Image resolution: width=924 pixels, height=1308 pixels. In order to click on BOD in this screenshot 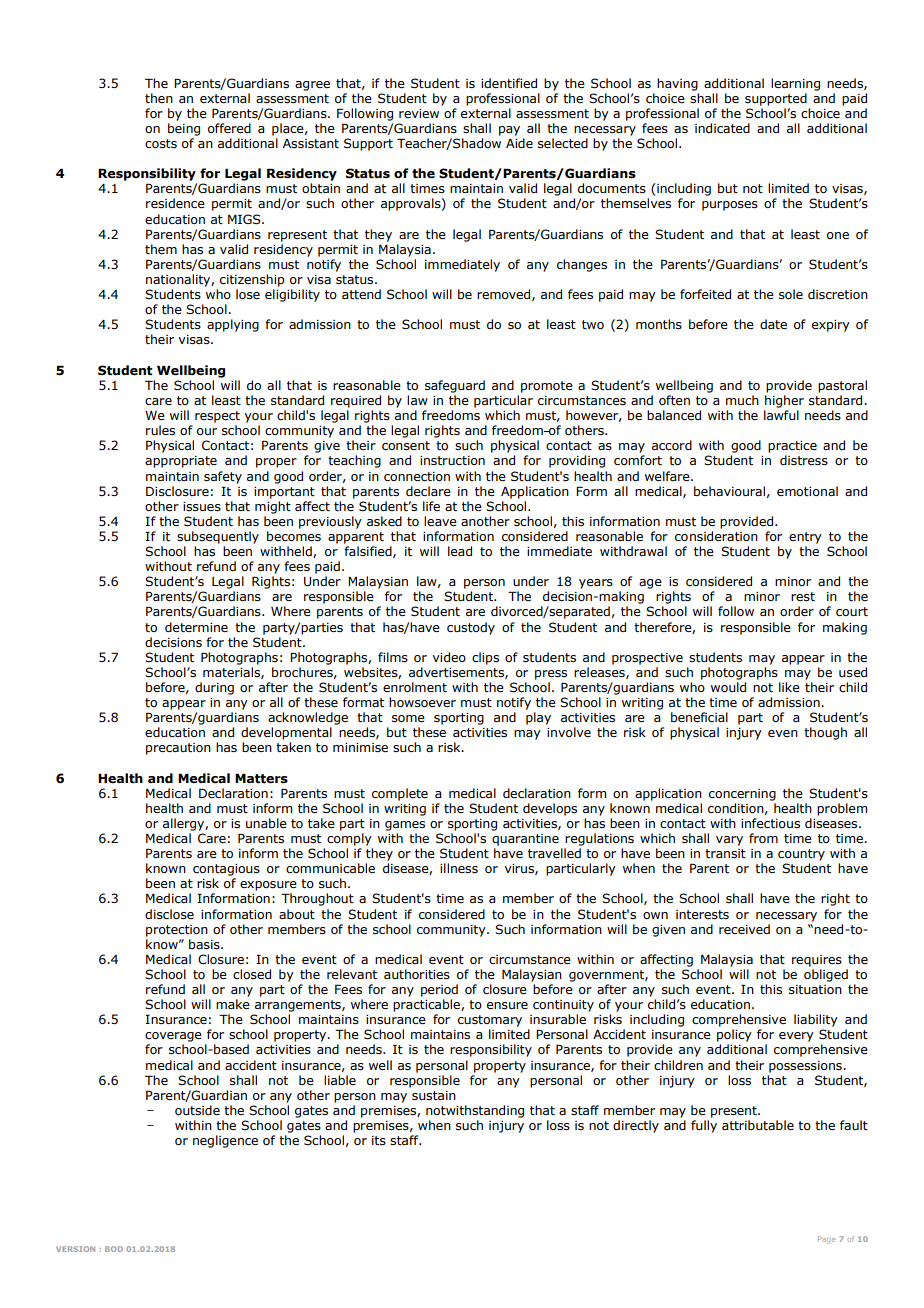, I will do `click(114, 1249)`.
